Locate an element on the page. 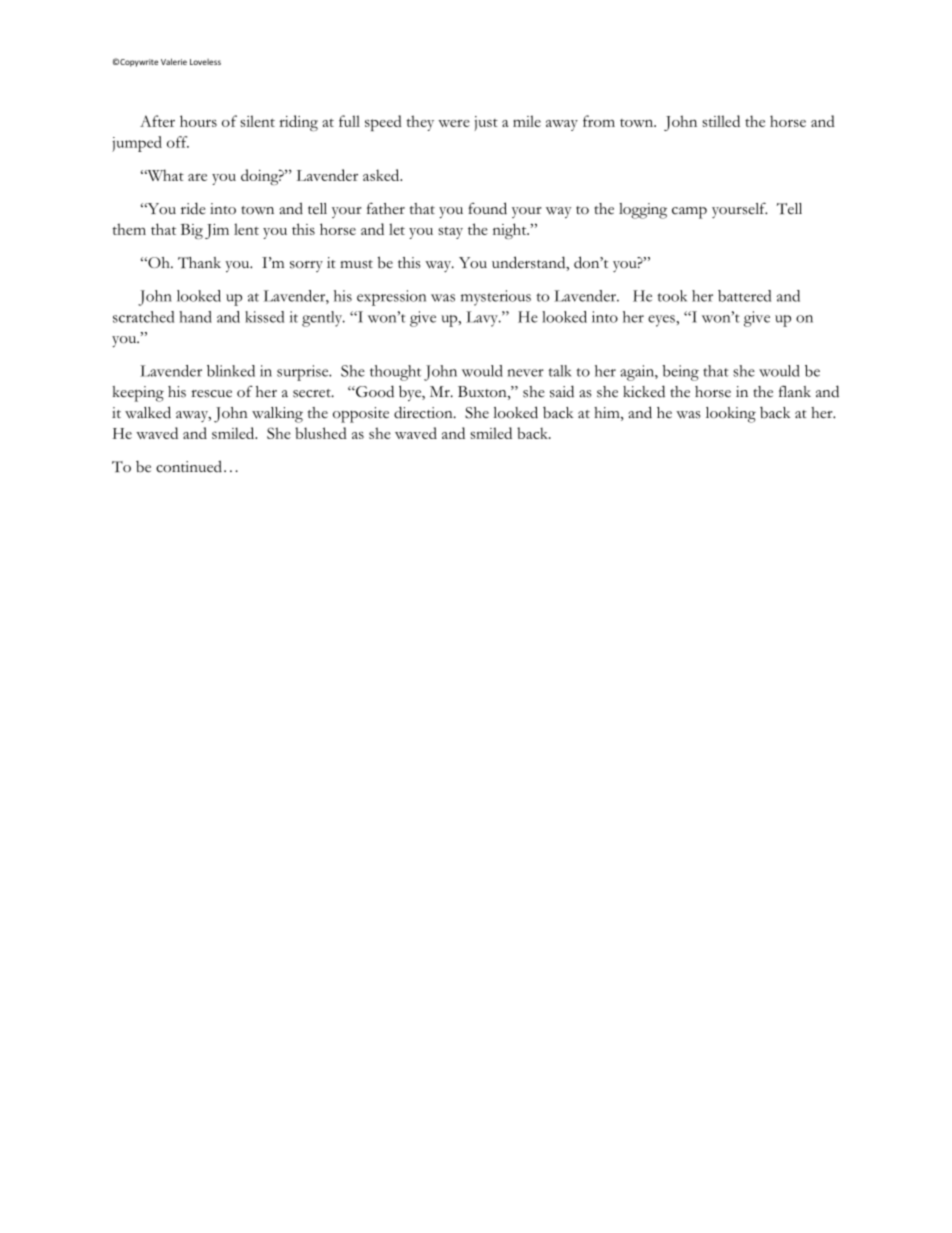  found is located at coordinates (487, 208).
